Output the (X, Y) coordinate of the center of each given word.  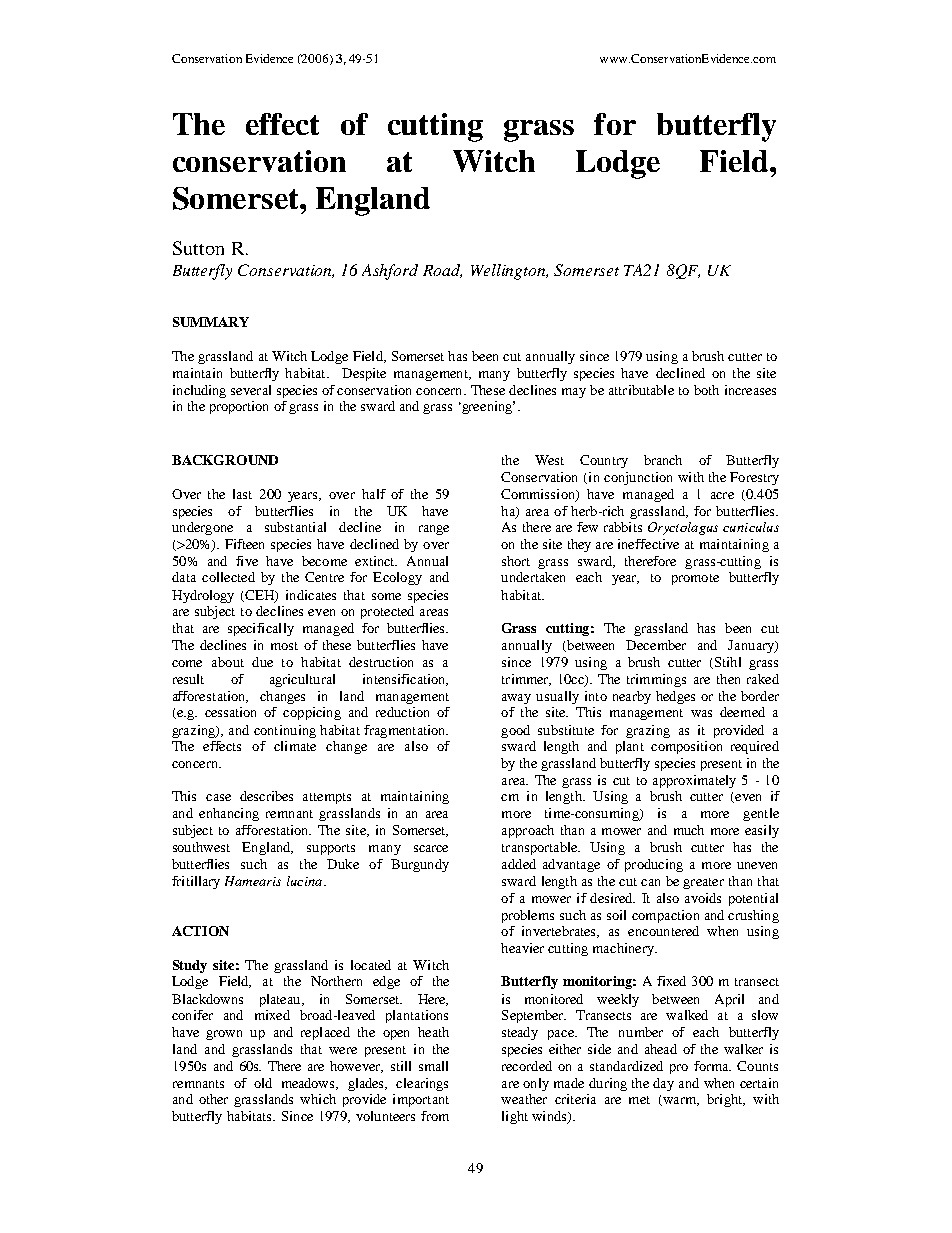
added (519, 864)
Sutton (198, 248)
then (728, 679)
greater (703, 883)
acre (722, 495)
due (262, 662)
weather (524, 1099)
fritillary (196, 882)
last (242, 494)
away (516, 699)
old (263, 1083)
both (706, 390)
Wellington (509, 272)
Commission (539, 495)
